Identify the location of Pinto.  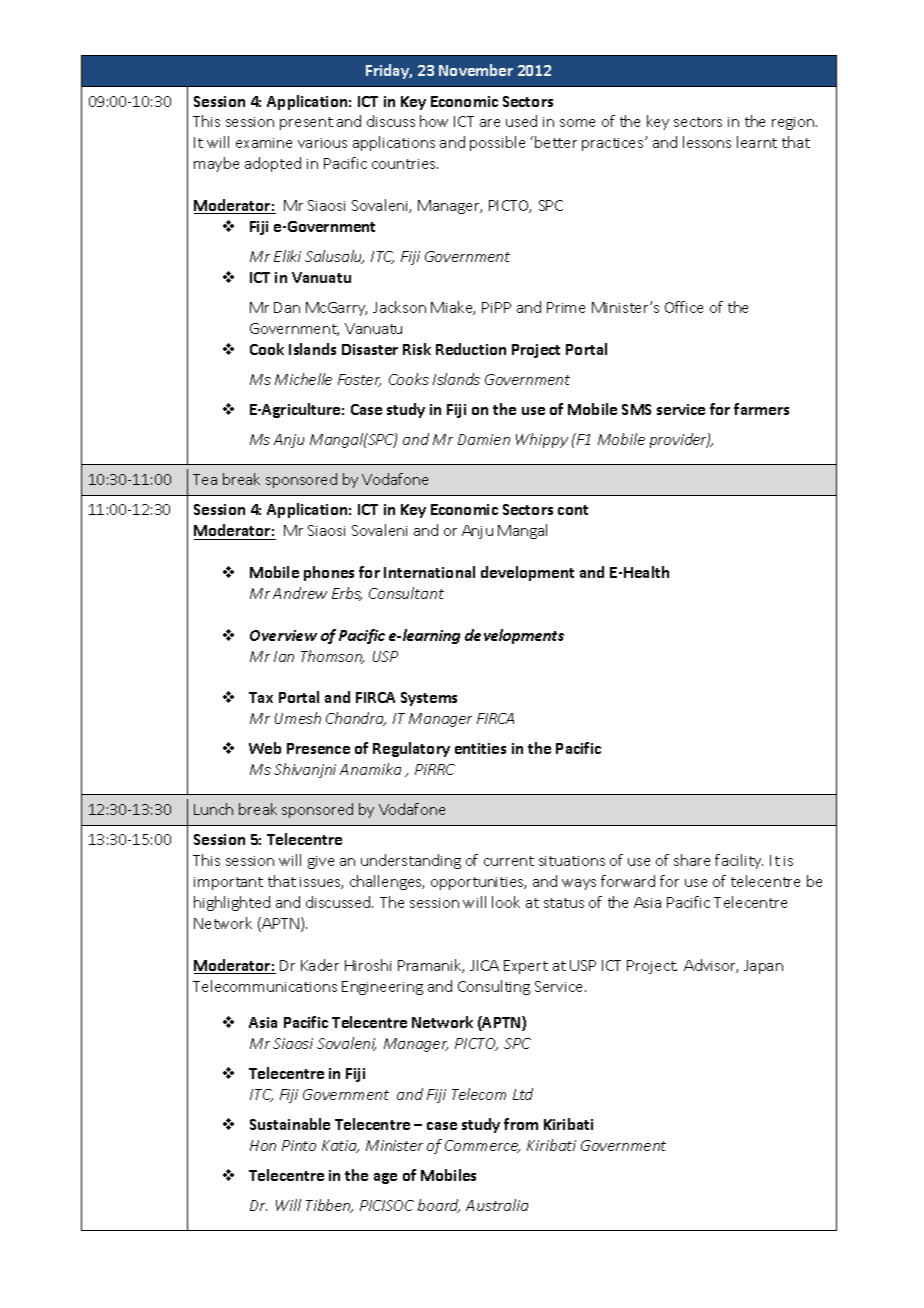
(299, 1145).
